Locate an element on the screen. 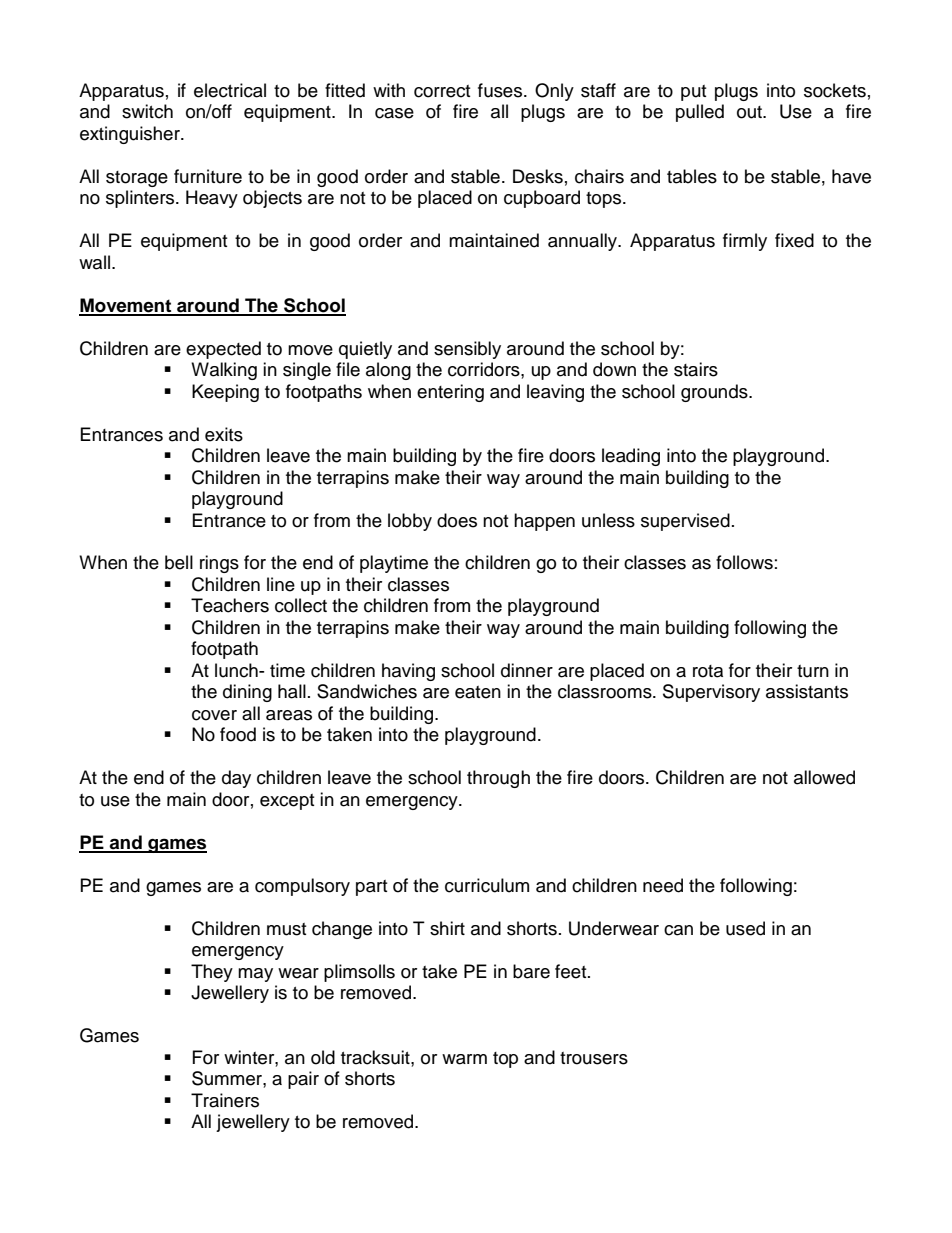 This screenshot has width=952, height=1233. out is located at coordinates (751, 112).
